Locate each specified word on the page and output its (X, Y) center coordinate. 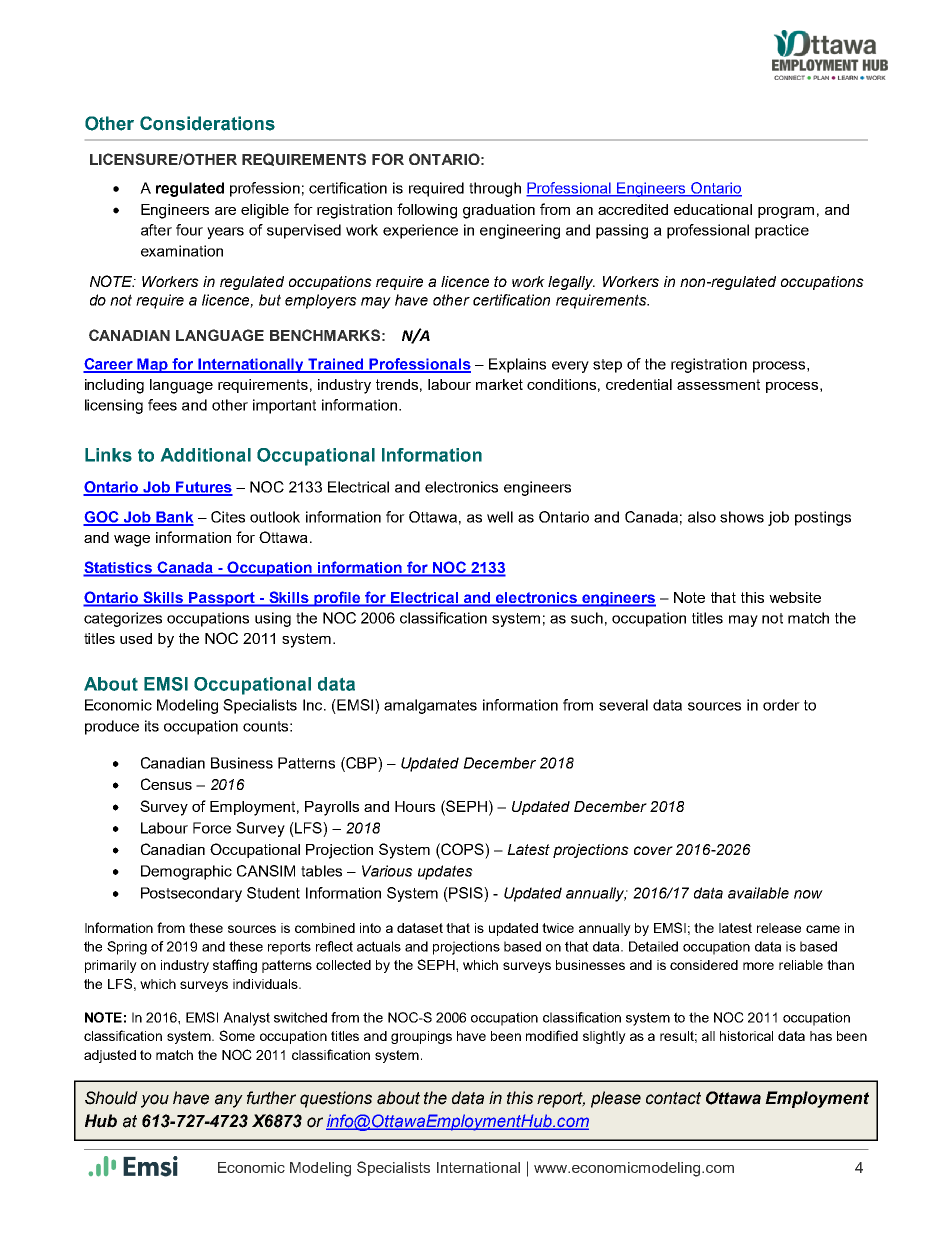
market (499, 384)
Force (212, 828)
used (136, 638)
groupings (421, 1037)
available (758, 893)
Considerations (207, 123)
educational (713, 209)
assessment (718, 384)
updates (445, 872)
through (495, 189)
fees (162, 405)
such (587, 618)
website (795, 597)
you (155, 1101)
